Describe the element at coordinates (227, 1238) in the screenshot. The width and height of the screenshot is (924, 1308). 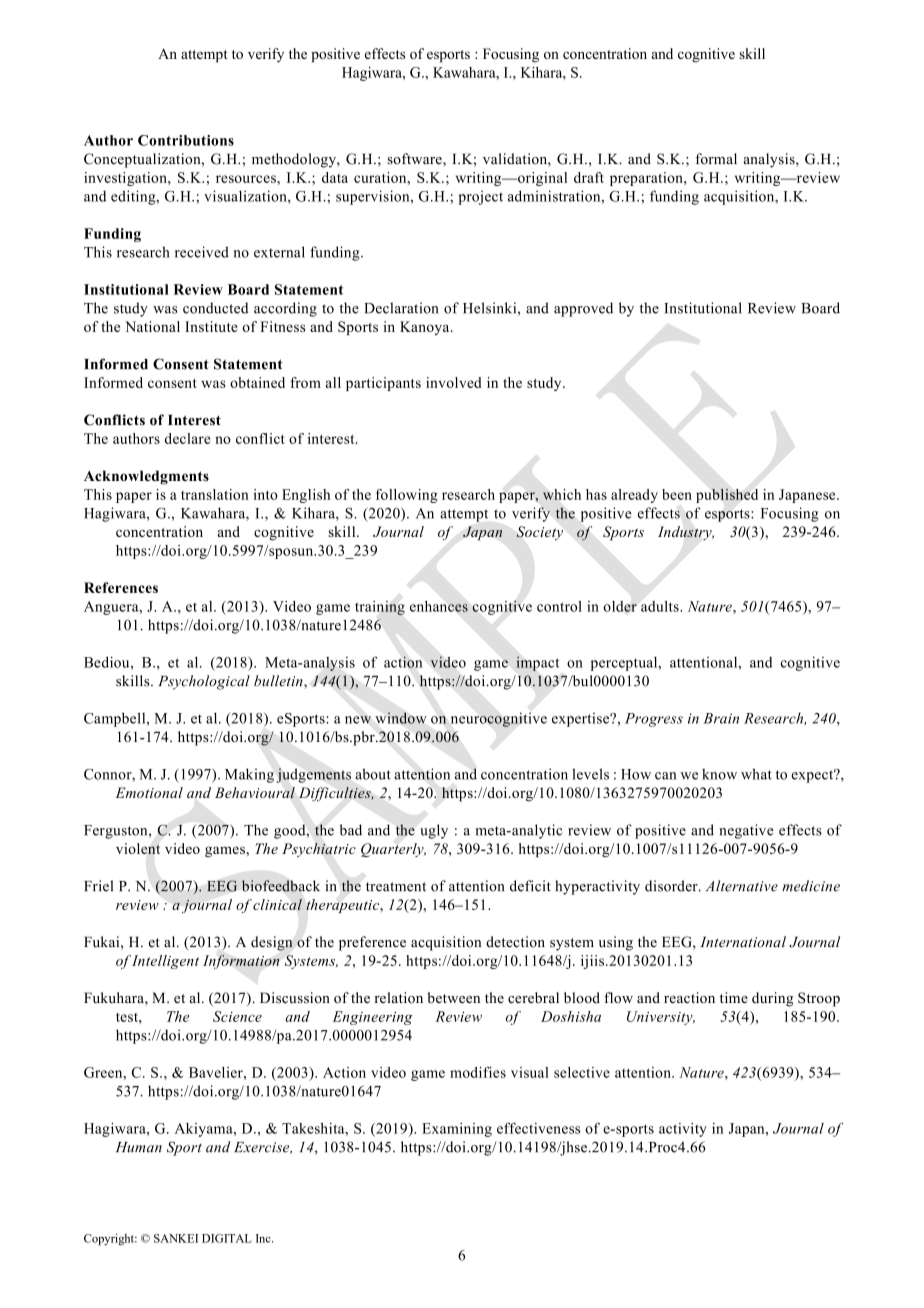
I see `DIGITAL` at that location.
